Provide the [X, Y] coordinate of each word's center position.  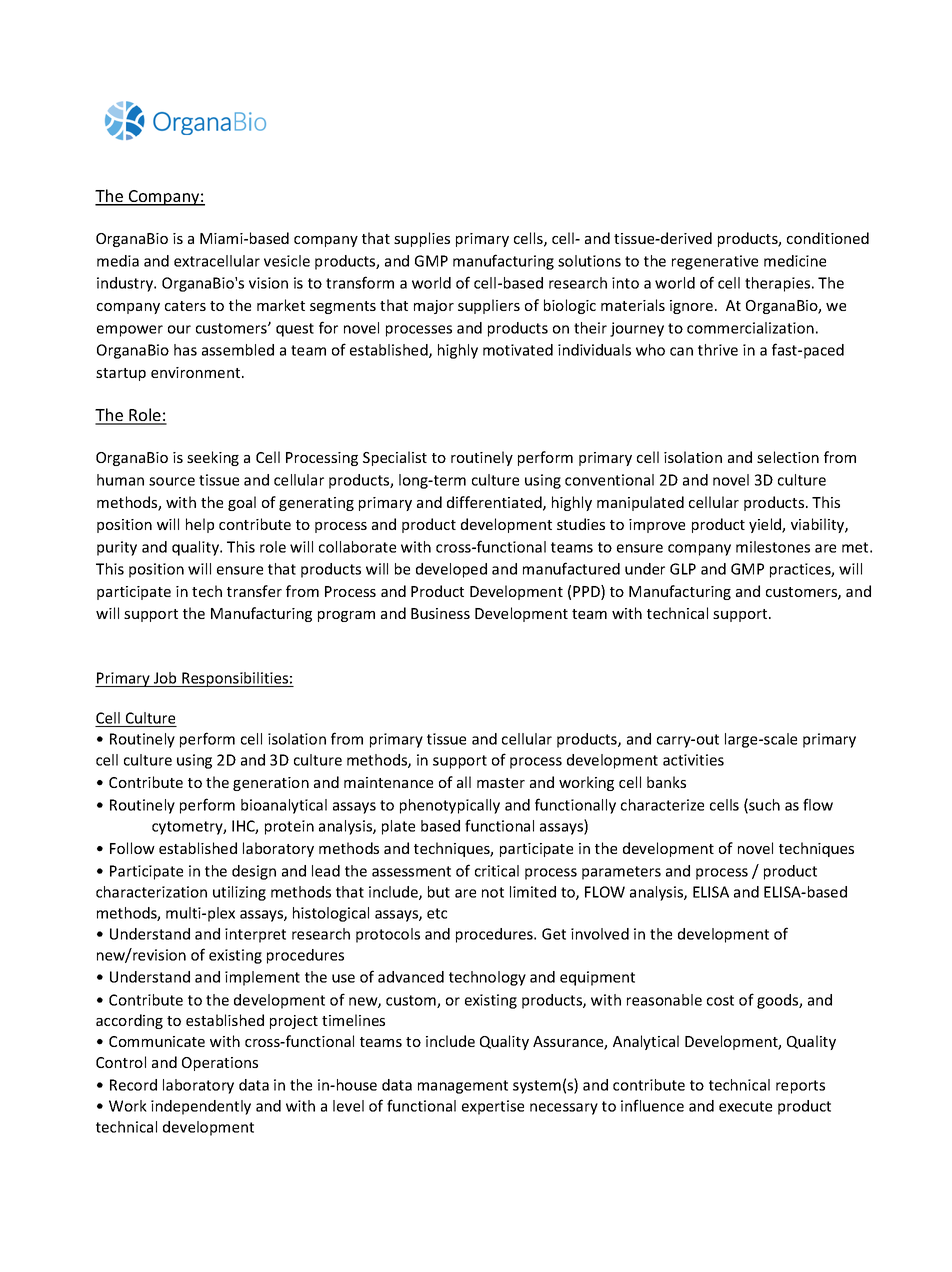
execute [745, 1106]
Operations [220, 1064]
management [463, 1087]
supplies [422, 239]
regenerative [715, 262]
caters [185, 306]
